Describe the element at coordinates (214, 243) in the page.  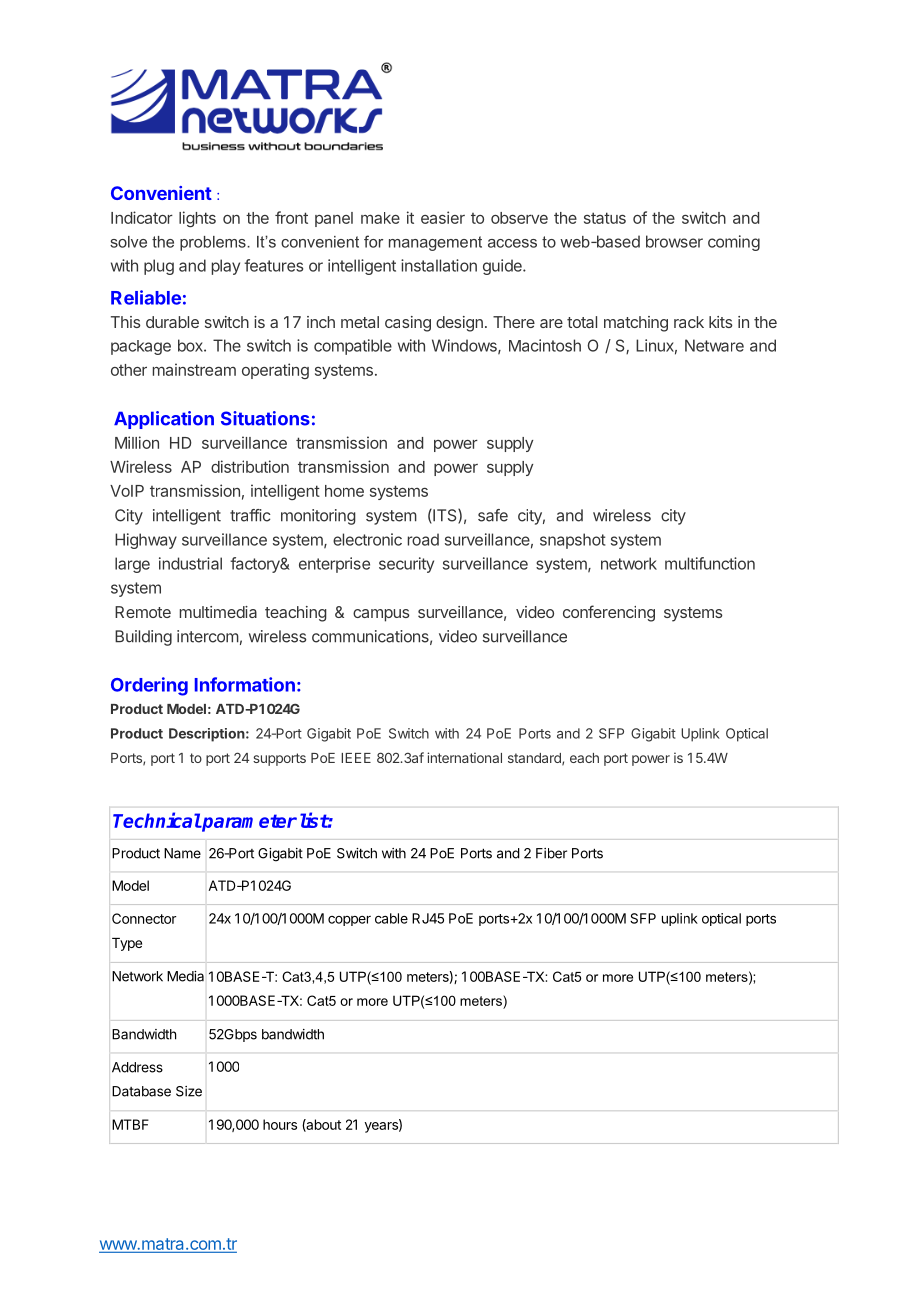
I see `problems` at that location.
